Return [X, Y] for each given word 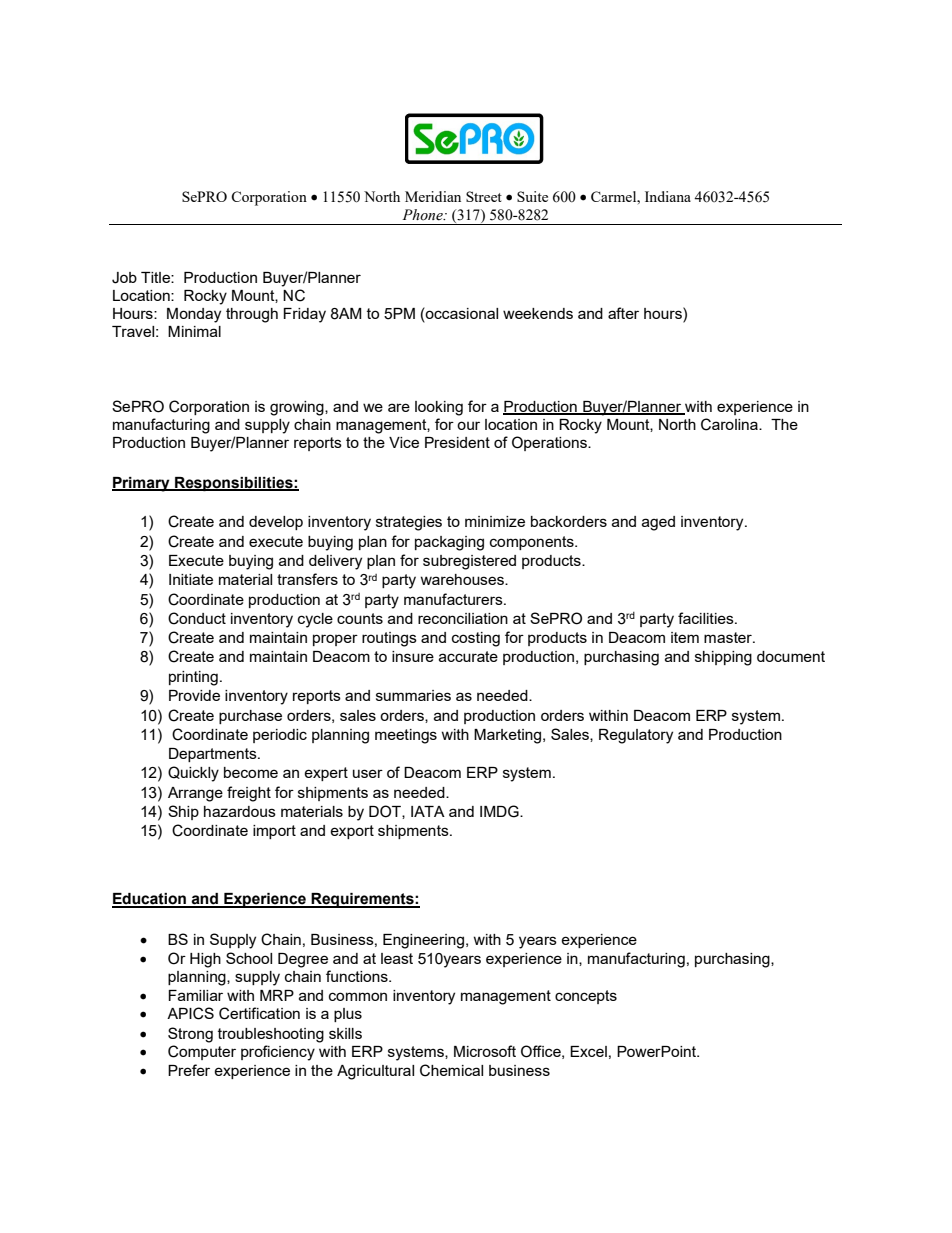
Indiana [668, 196]
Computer [202, 1052]
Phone [423, 215]
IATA [428, 811]
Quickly [193, 774]
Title [156, 277]
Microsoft [485, 1051]
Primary [142, 484]
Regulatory [636, 736]
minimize [495, 521]
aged [658, 523]
